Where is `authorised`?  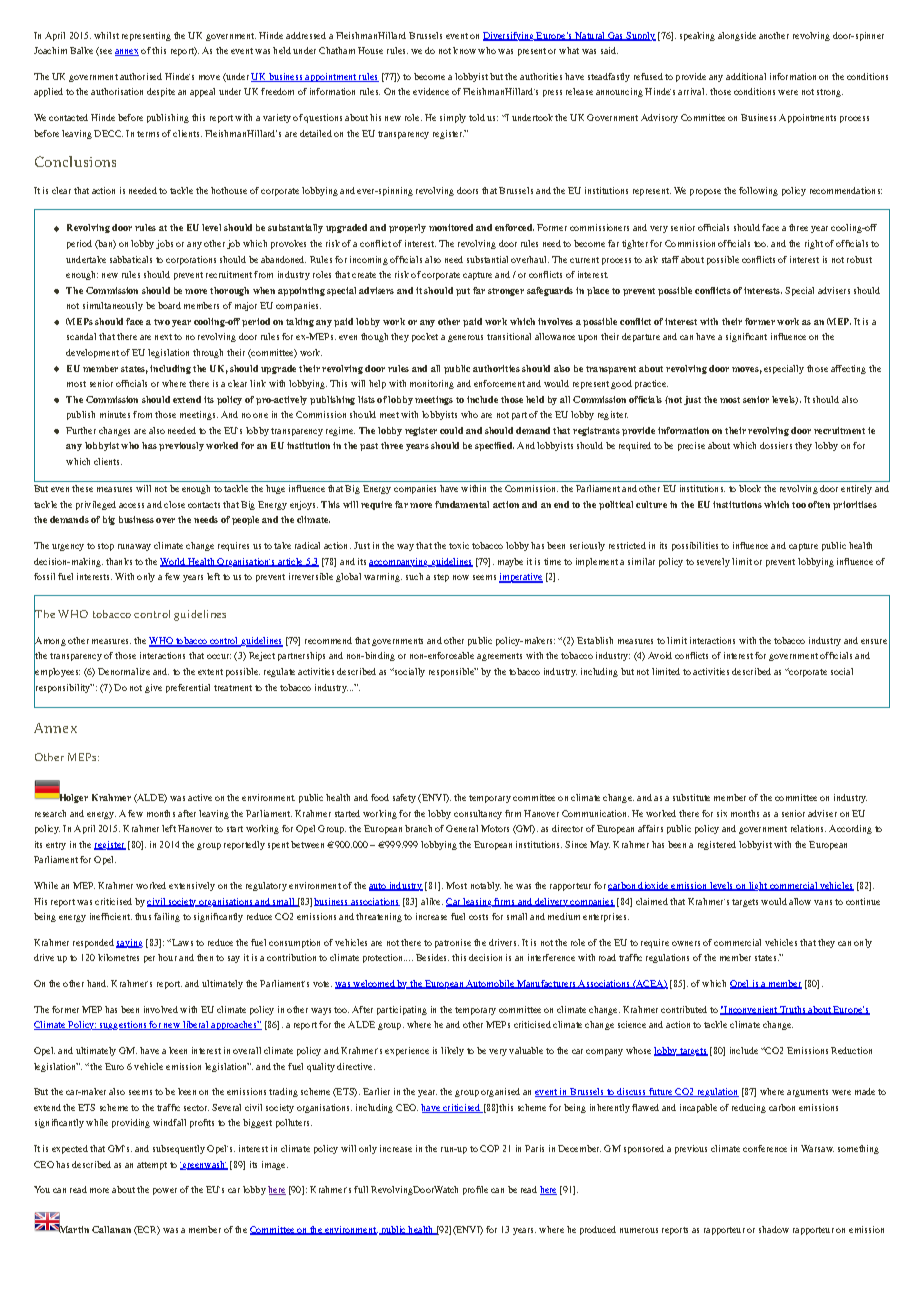 authorised is located at coordinates (141, 76).
